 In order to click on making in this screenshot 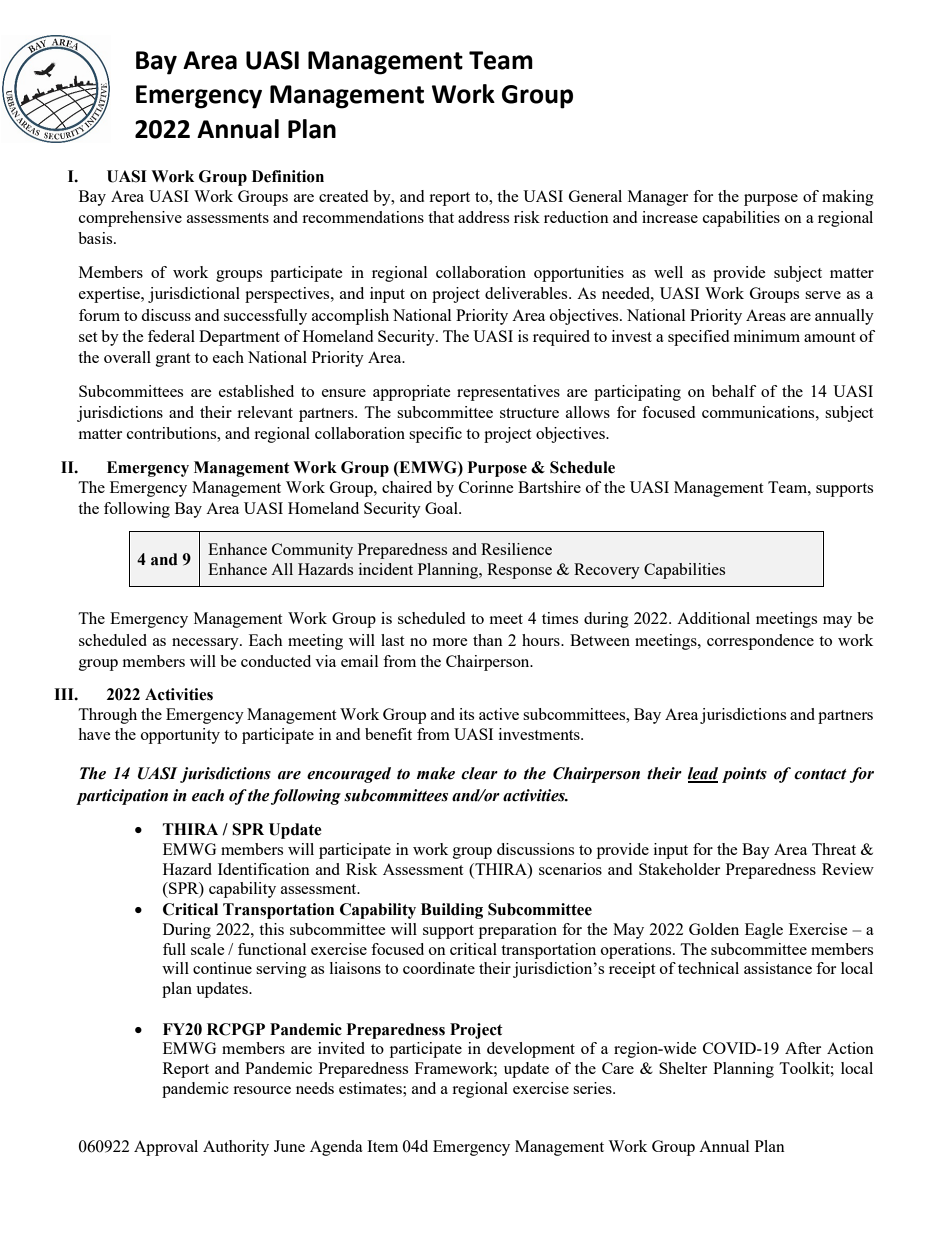, I will do `click(848, 198)`.
